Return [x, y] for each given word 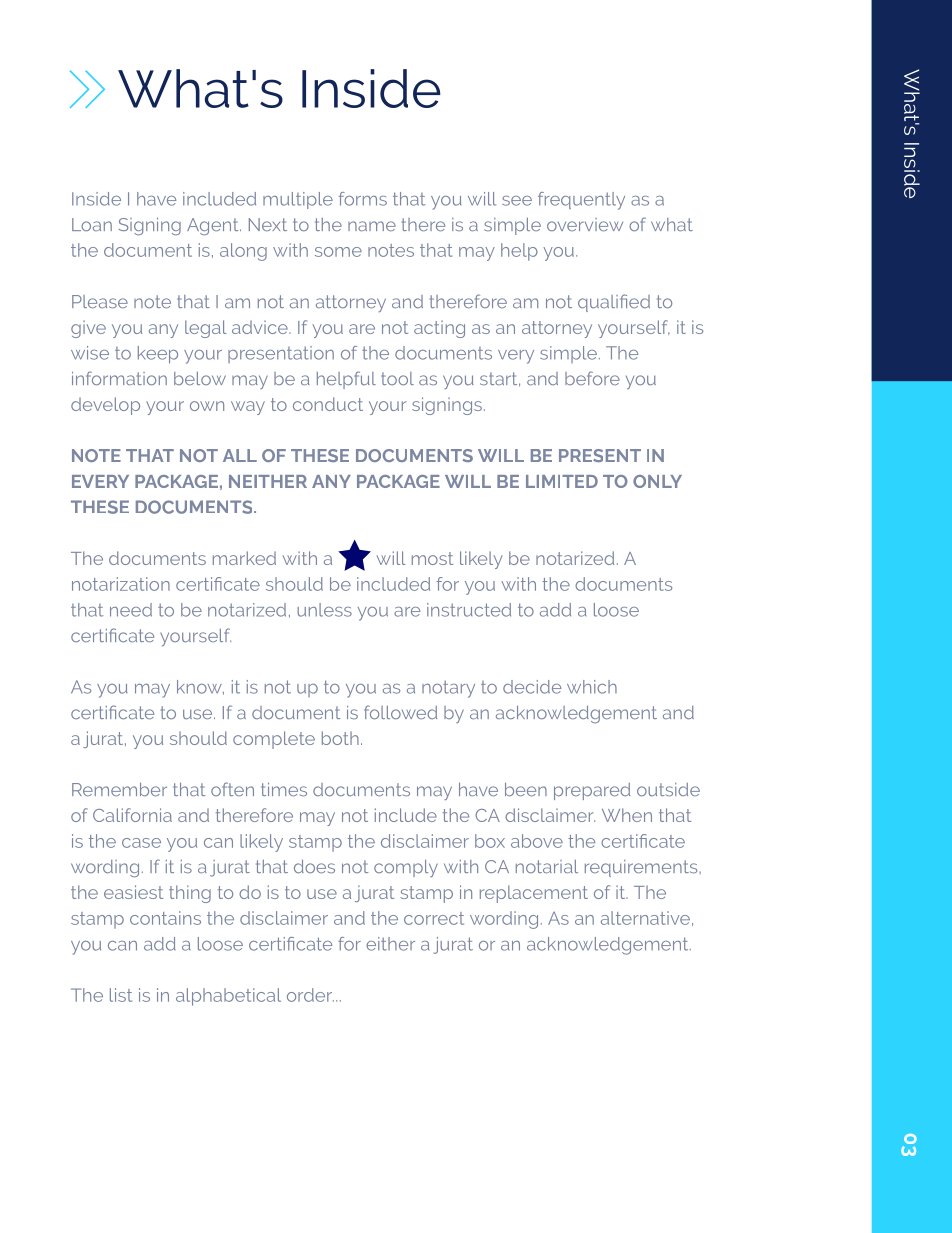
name [372, 226]
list [121, 995]
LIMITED [562, 481]
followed [400, 712]
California [132, 815]
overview [585, 224]
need [131, 610]
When [627, 815]
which [592, 687]
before [592, 378]
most [432, 558]
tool [397, 378]
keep [158, 355]
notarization [121, 584]
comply [406, 868]
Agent [214, 226]
